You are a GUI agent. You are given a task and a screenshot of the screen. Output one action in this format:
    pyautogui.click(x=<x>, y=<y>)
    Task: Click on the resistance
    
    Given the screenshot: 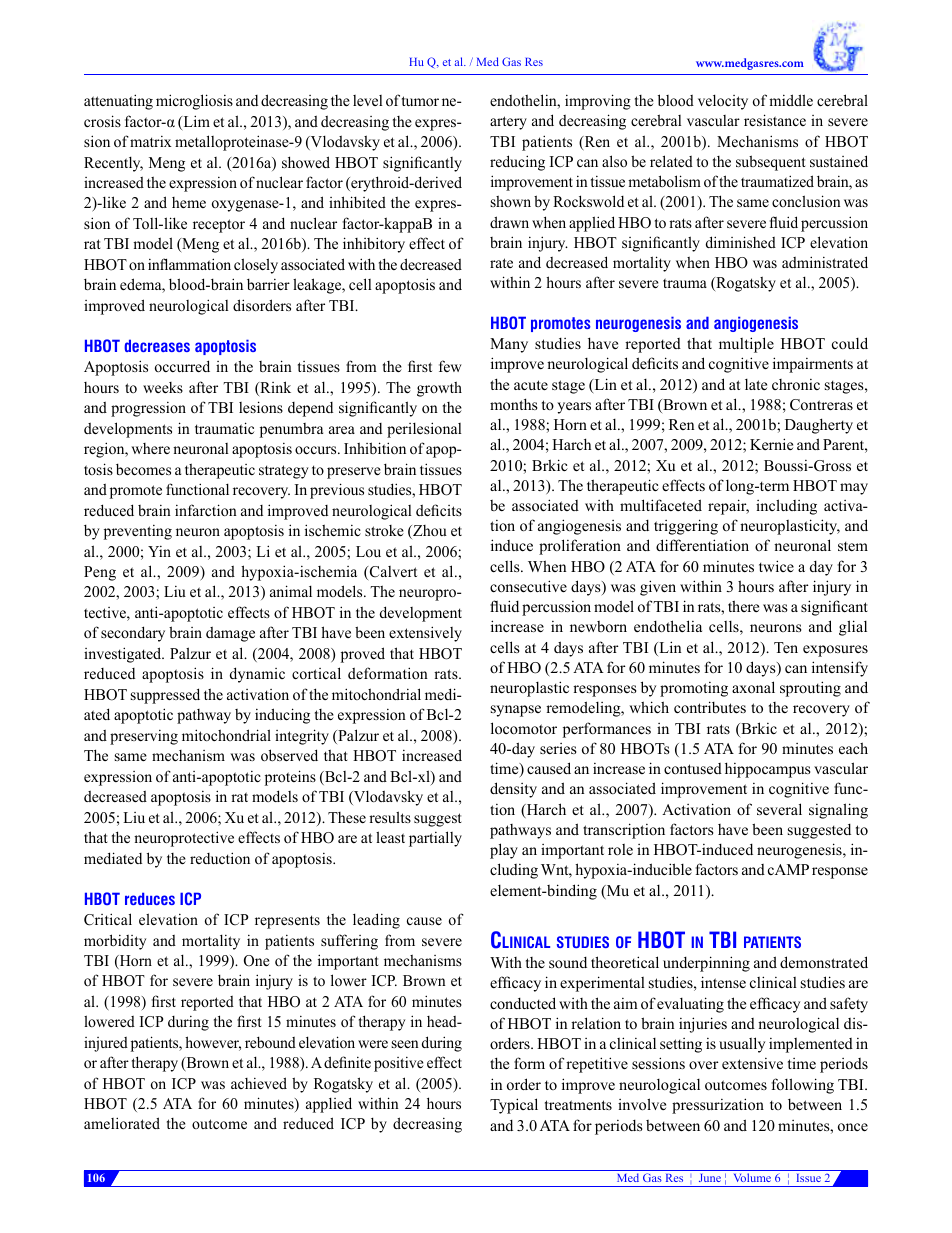 What is the action you would take?
    pyautogui.click(x=775, y=120)
